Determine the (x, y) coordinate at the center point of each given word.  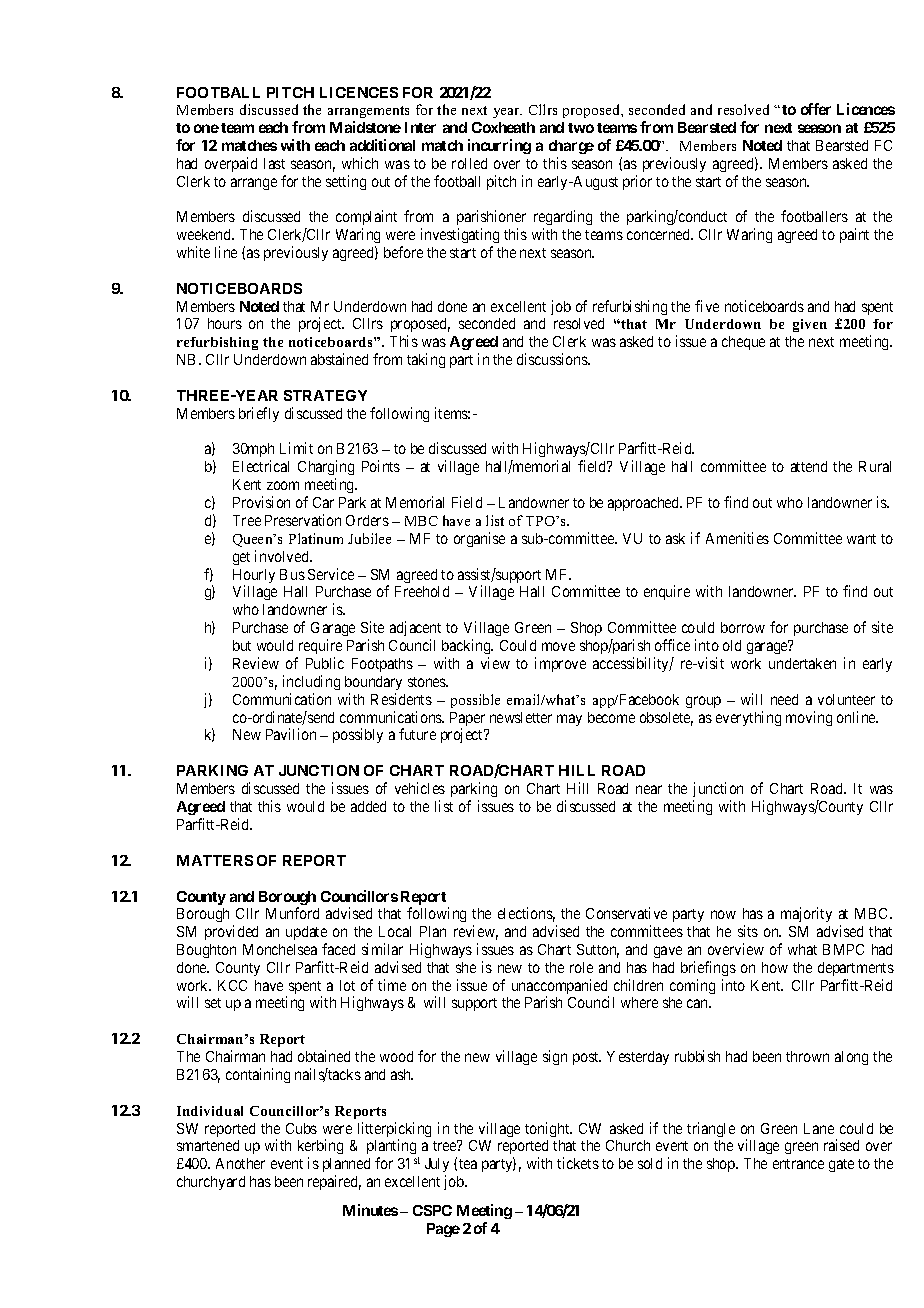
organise (479, 539)
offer (816, 109)
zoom (283, 485)
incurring (499, 146)
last (274, 163)
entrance (798, 1164)
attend (809, 466)
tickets (578, 1163)
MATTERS (215, 860)
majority (806, 914)
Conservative (626, 913)
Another (240, 1163)
